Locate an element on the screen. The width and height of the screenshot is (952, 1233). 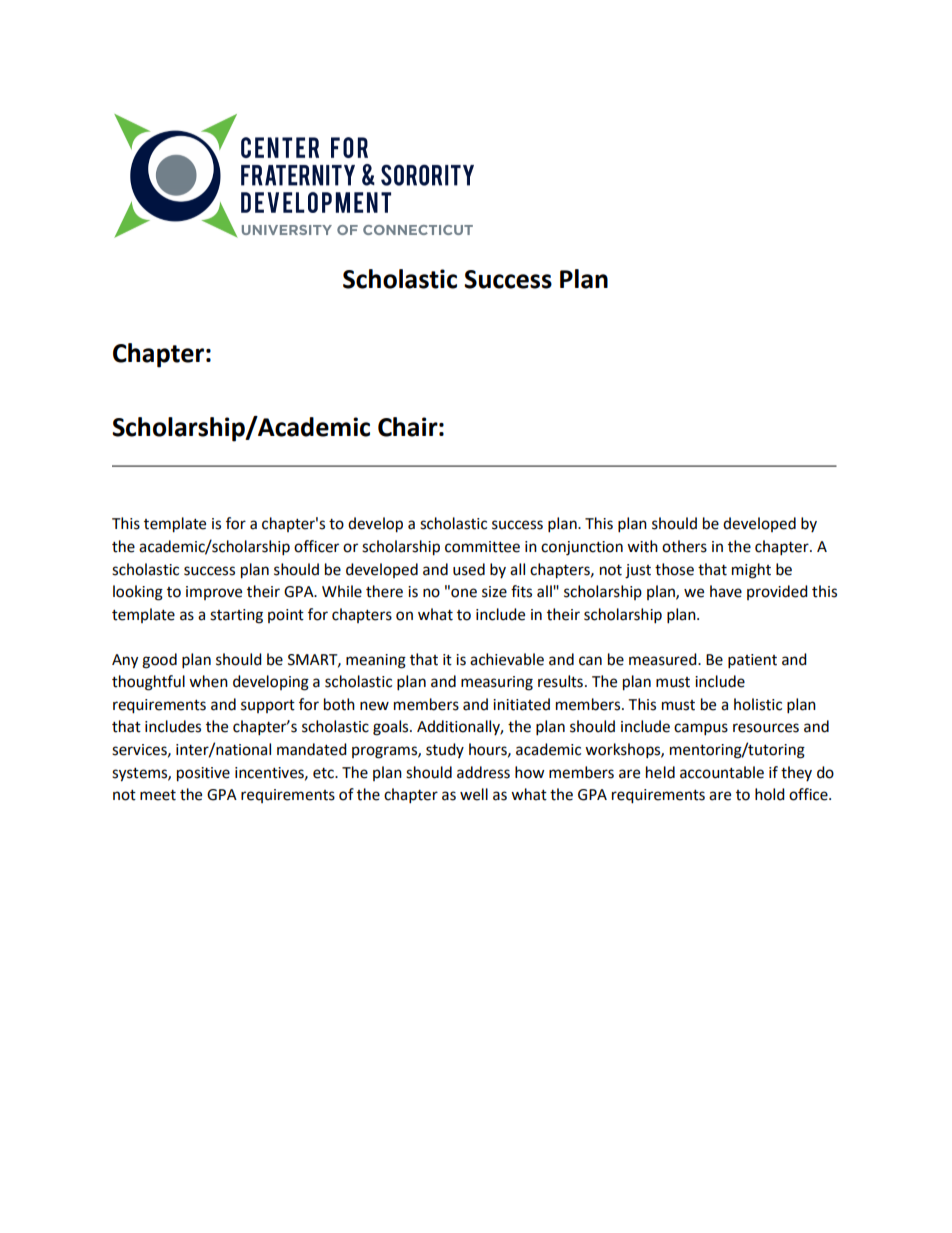
hold is located at coordinates (770, 794).
